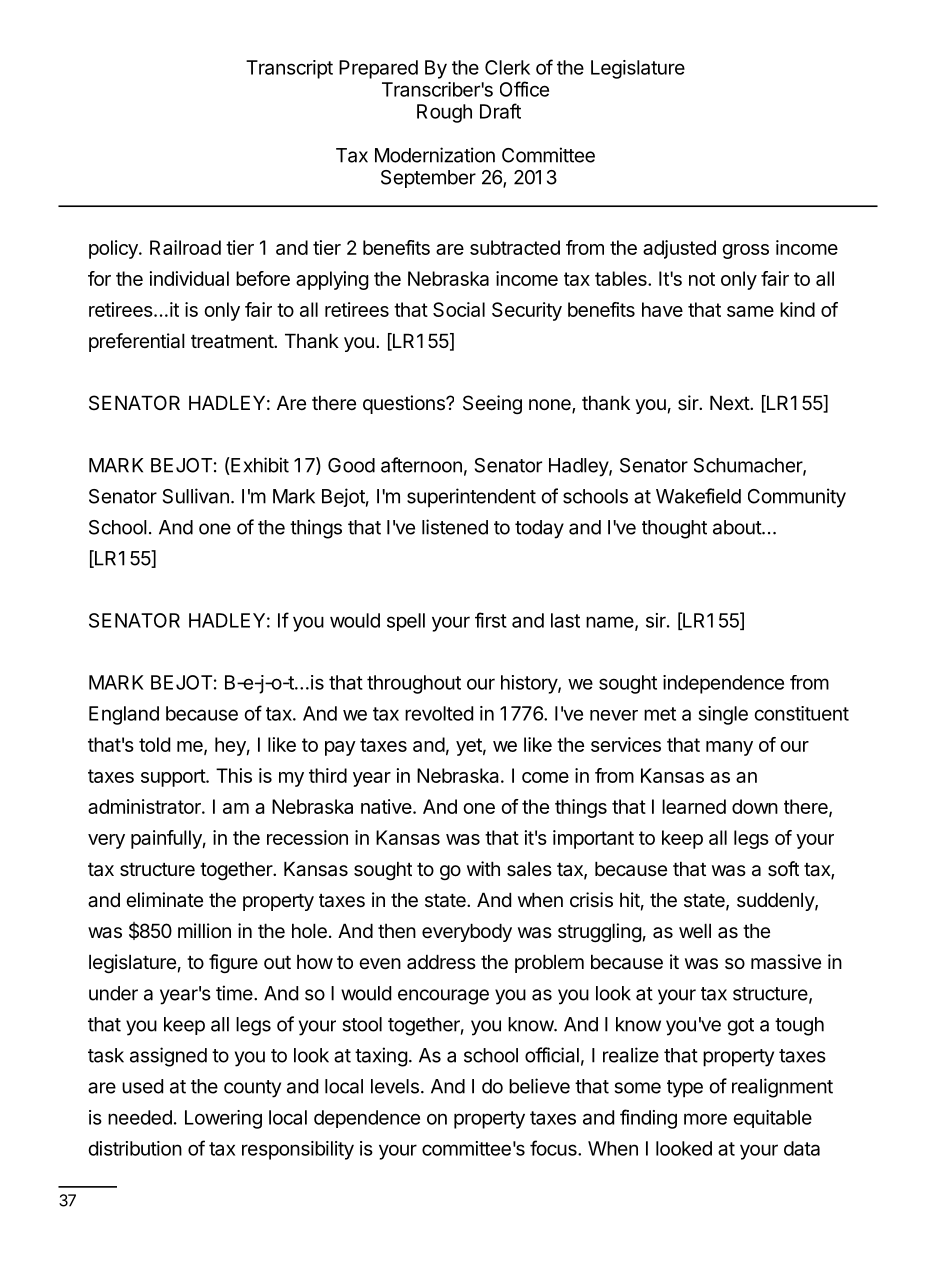  I want to click on Transcript, so click(289, 69).
